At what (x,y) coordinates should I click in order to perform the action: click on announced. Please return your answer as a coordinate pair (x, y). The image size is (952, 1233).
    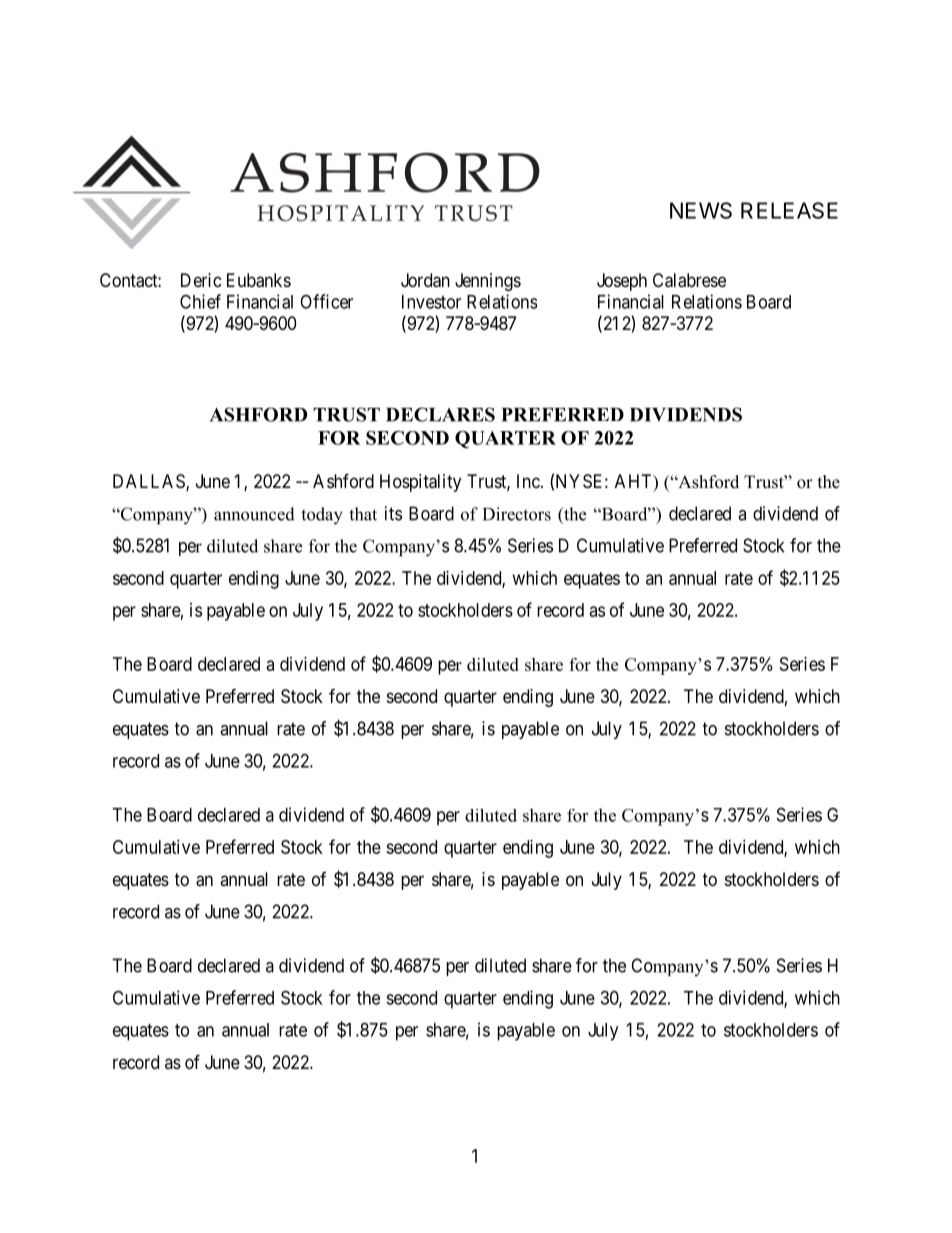
    Looking at the image, I should click on (254, 514).
